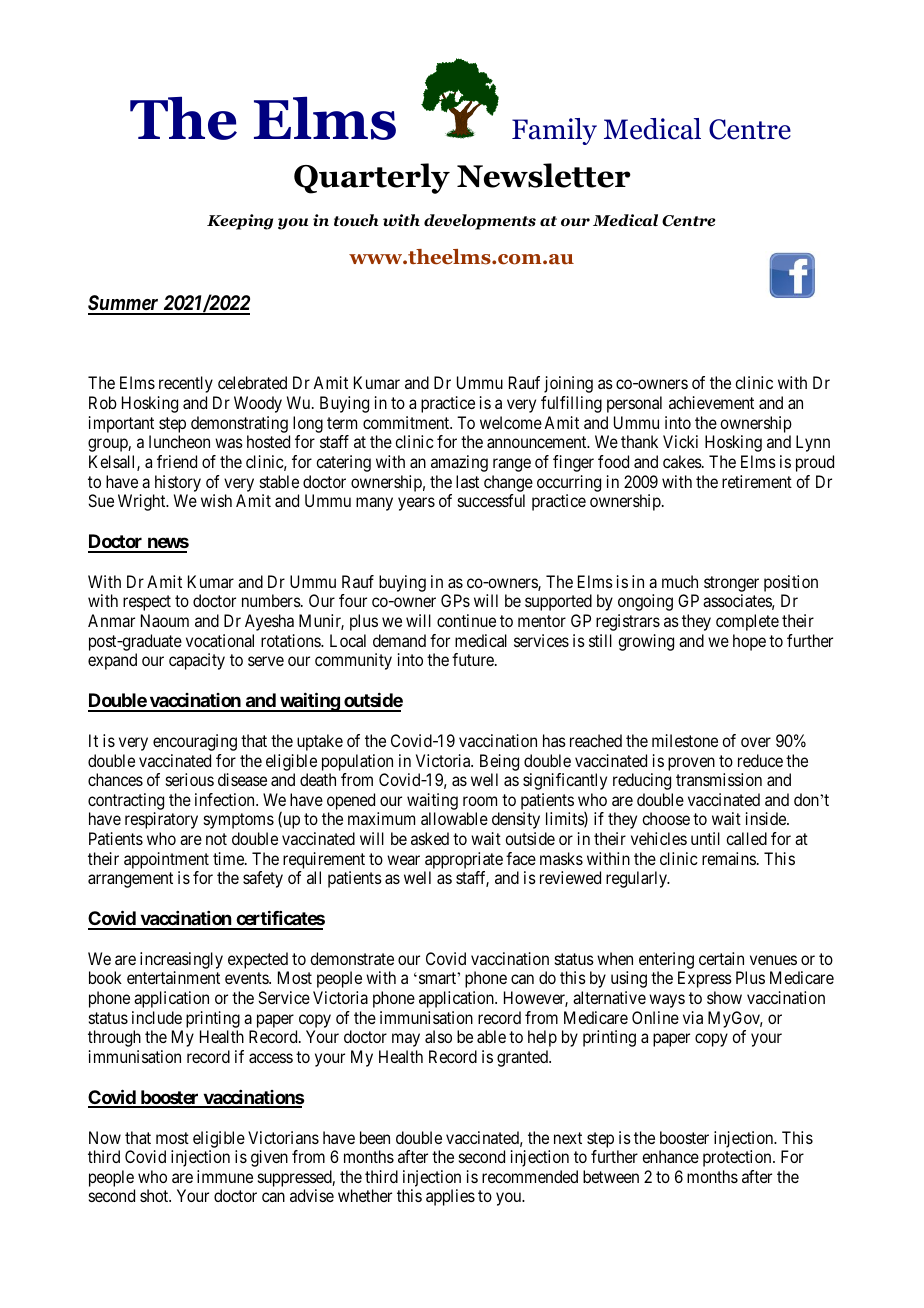 The height and width of the screenshot is (1308, 924). Describe the element at coordinates (738, 1158) in the screenshot. I see `protection` at that location.
